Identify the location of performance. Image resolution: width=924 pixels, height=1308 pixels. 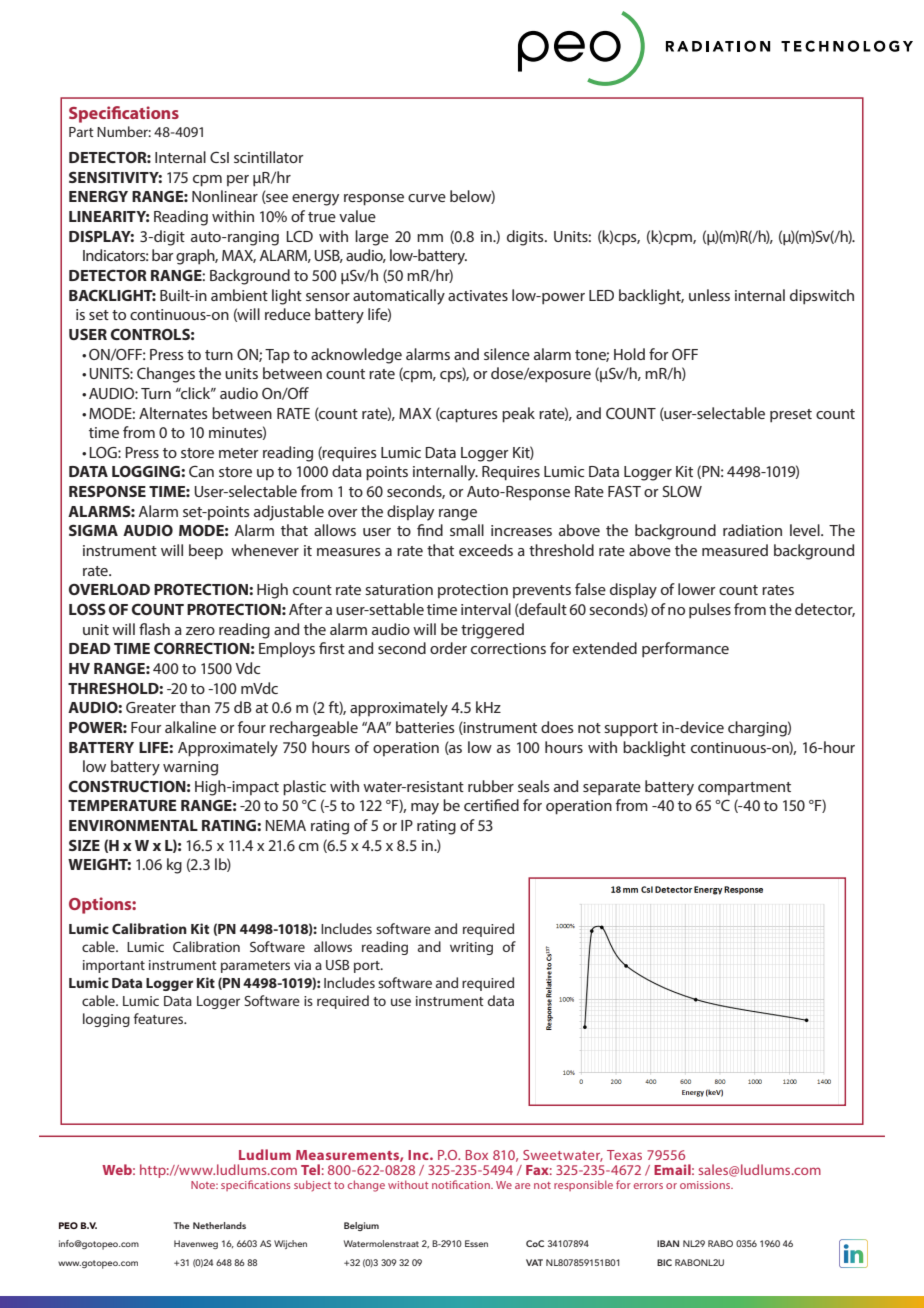
(685, 650).
